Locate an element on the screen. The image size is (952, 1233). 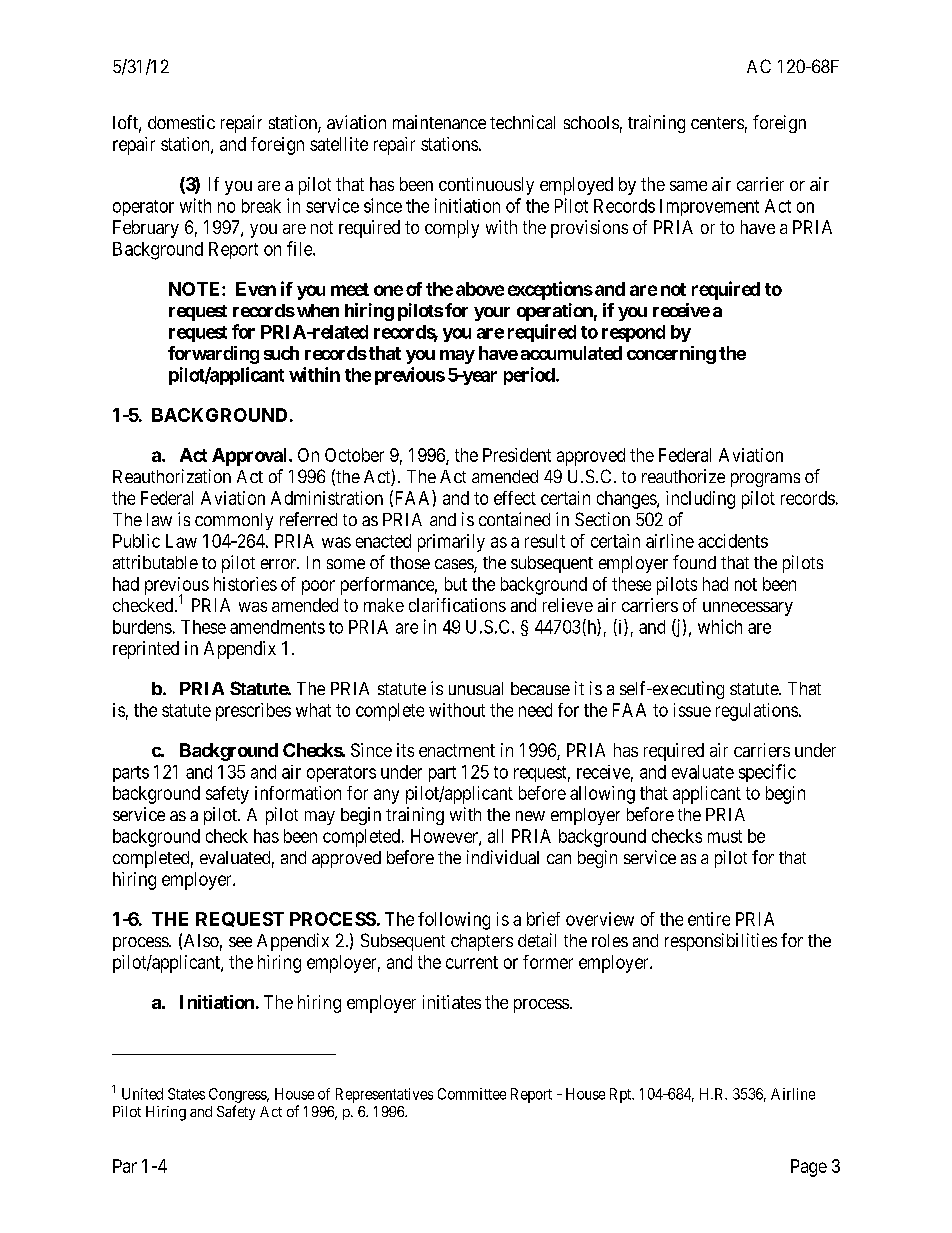
centers is located at coordinates (717, 123).
